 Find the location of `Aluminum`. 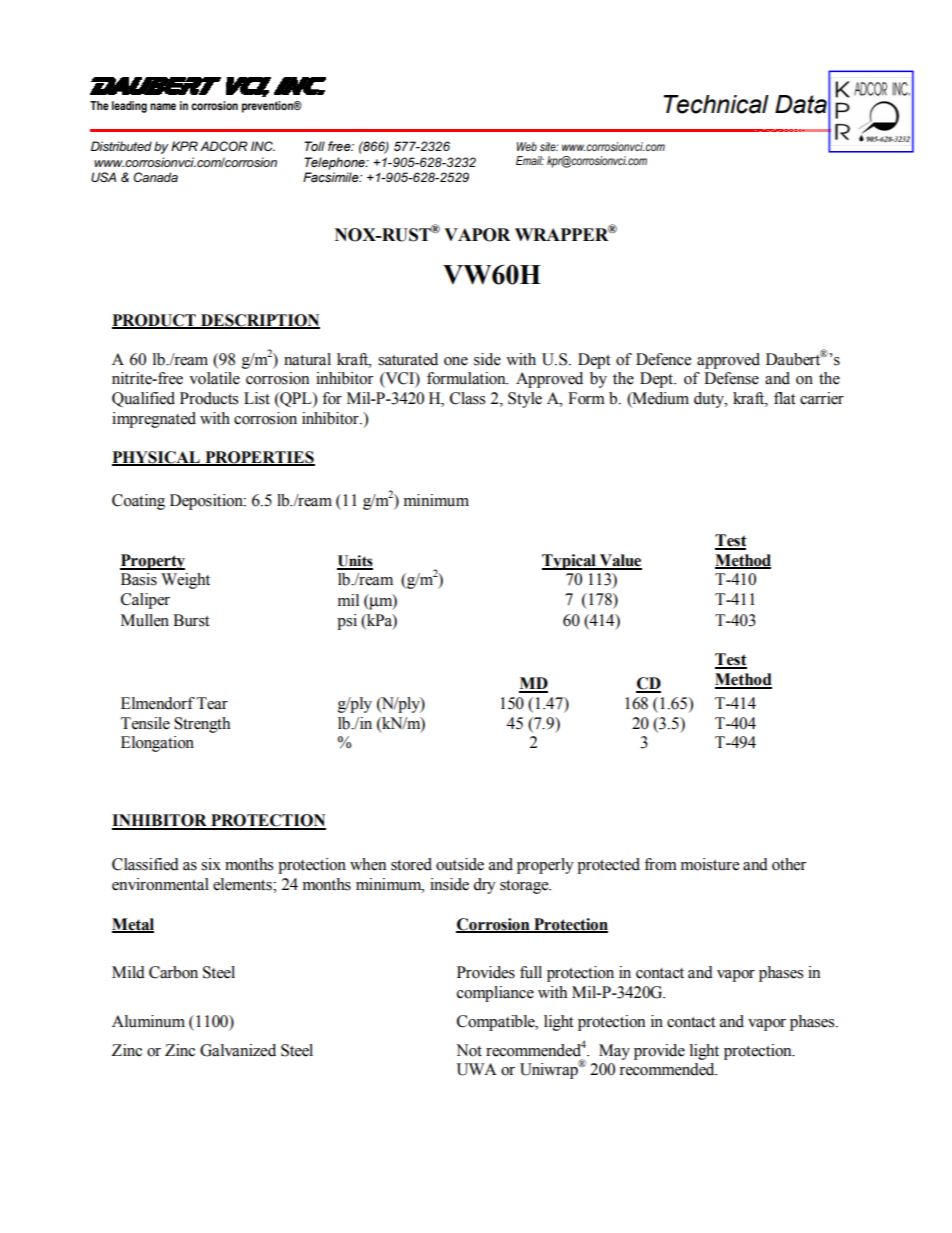

Aluminum is located at coordinates (148, 1021).
